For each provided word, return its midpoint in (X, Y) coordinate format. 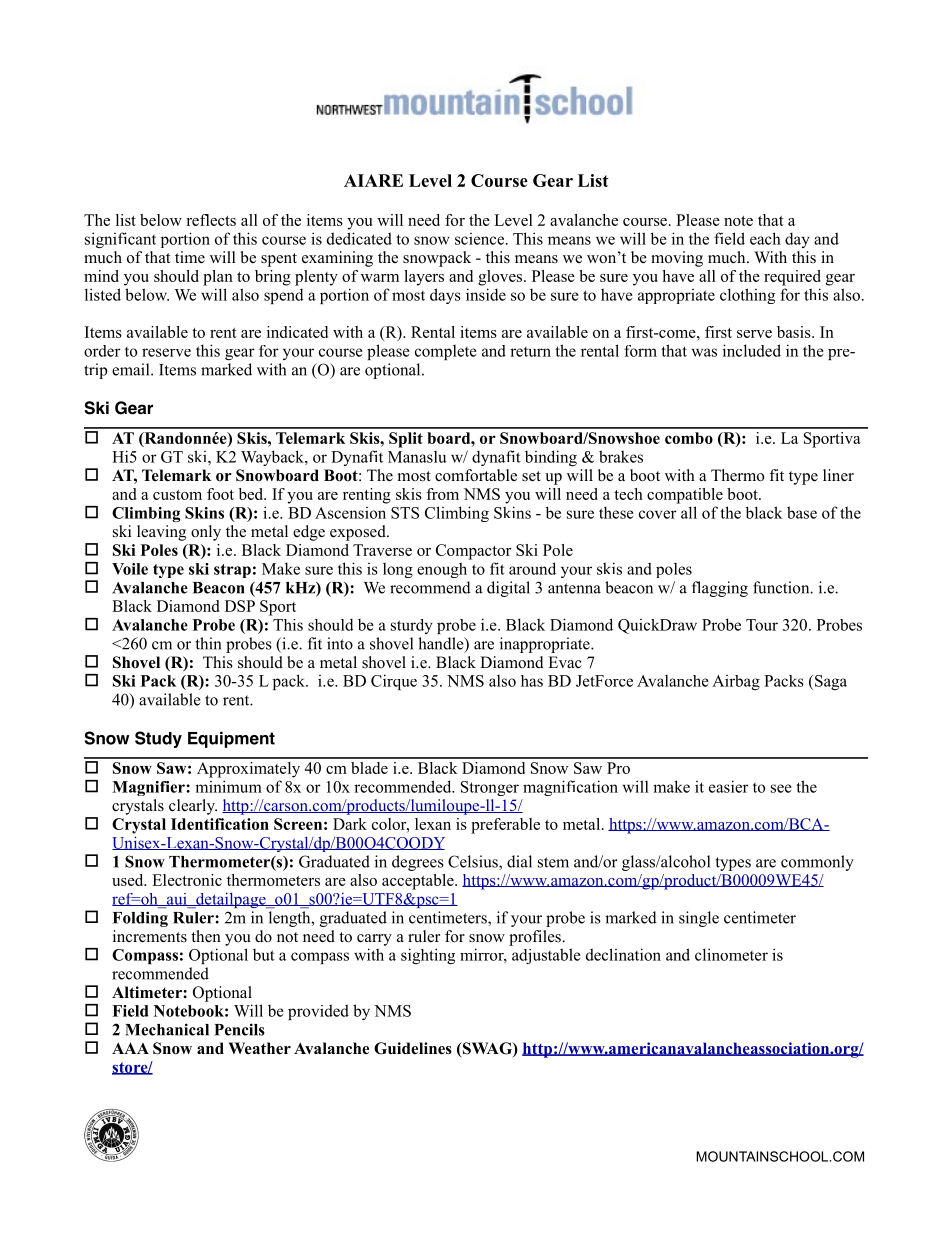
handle (442, 644)
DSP (240, 606)
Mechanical (167, 1029)
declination (623, 954)
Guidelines (413, 1048)
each (765, 238)
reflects (211, 220)
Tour (762, 625)
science (481, 239)
